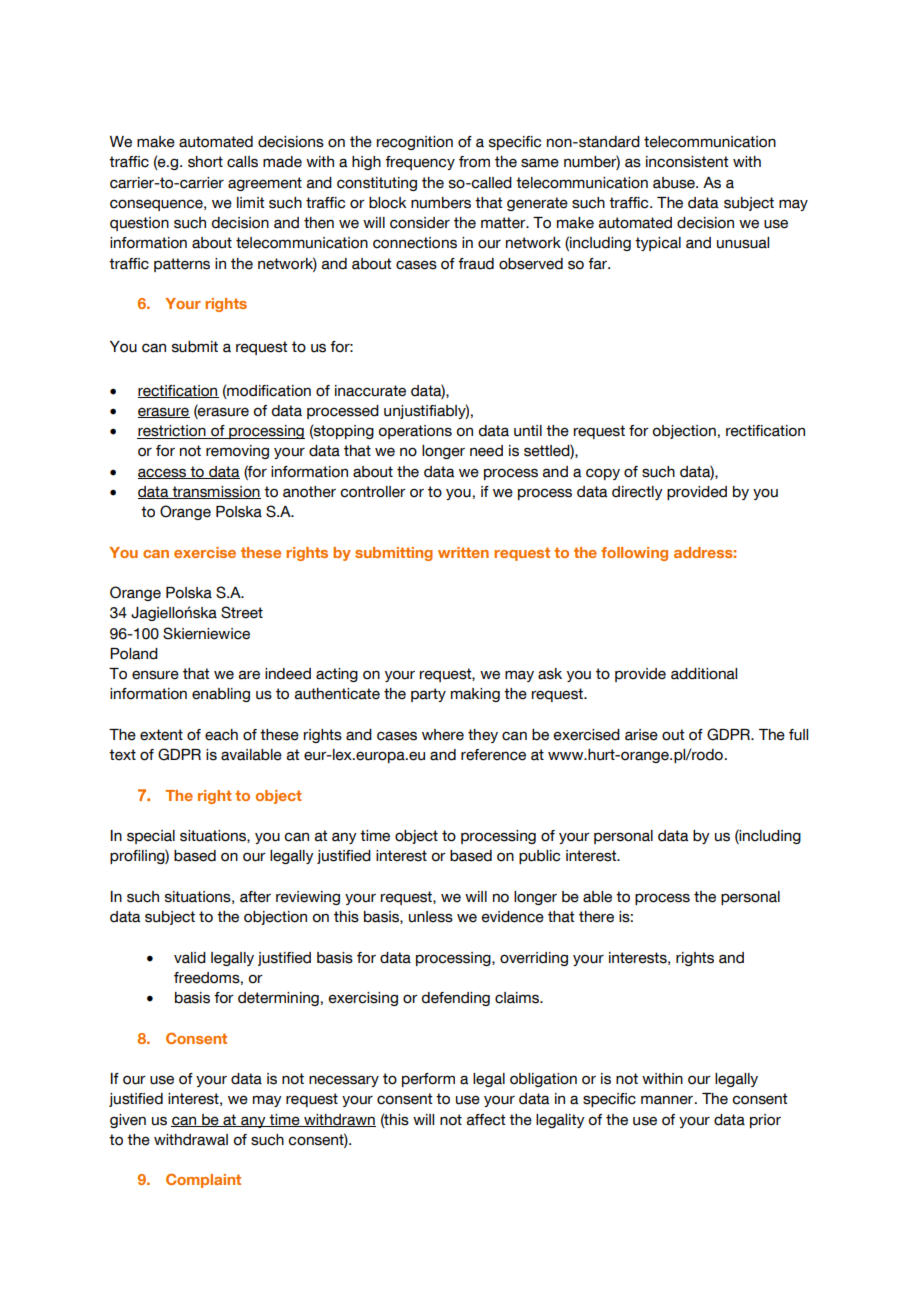 The height and width of the screenshot is (1308, 924). What do you see at coordinates (151, 837) in the screenshot?
I see `special` at bounding box center [151, 837].
